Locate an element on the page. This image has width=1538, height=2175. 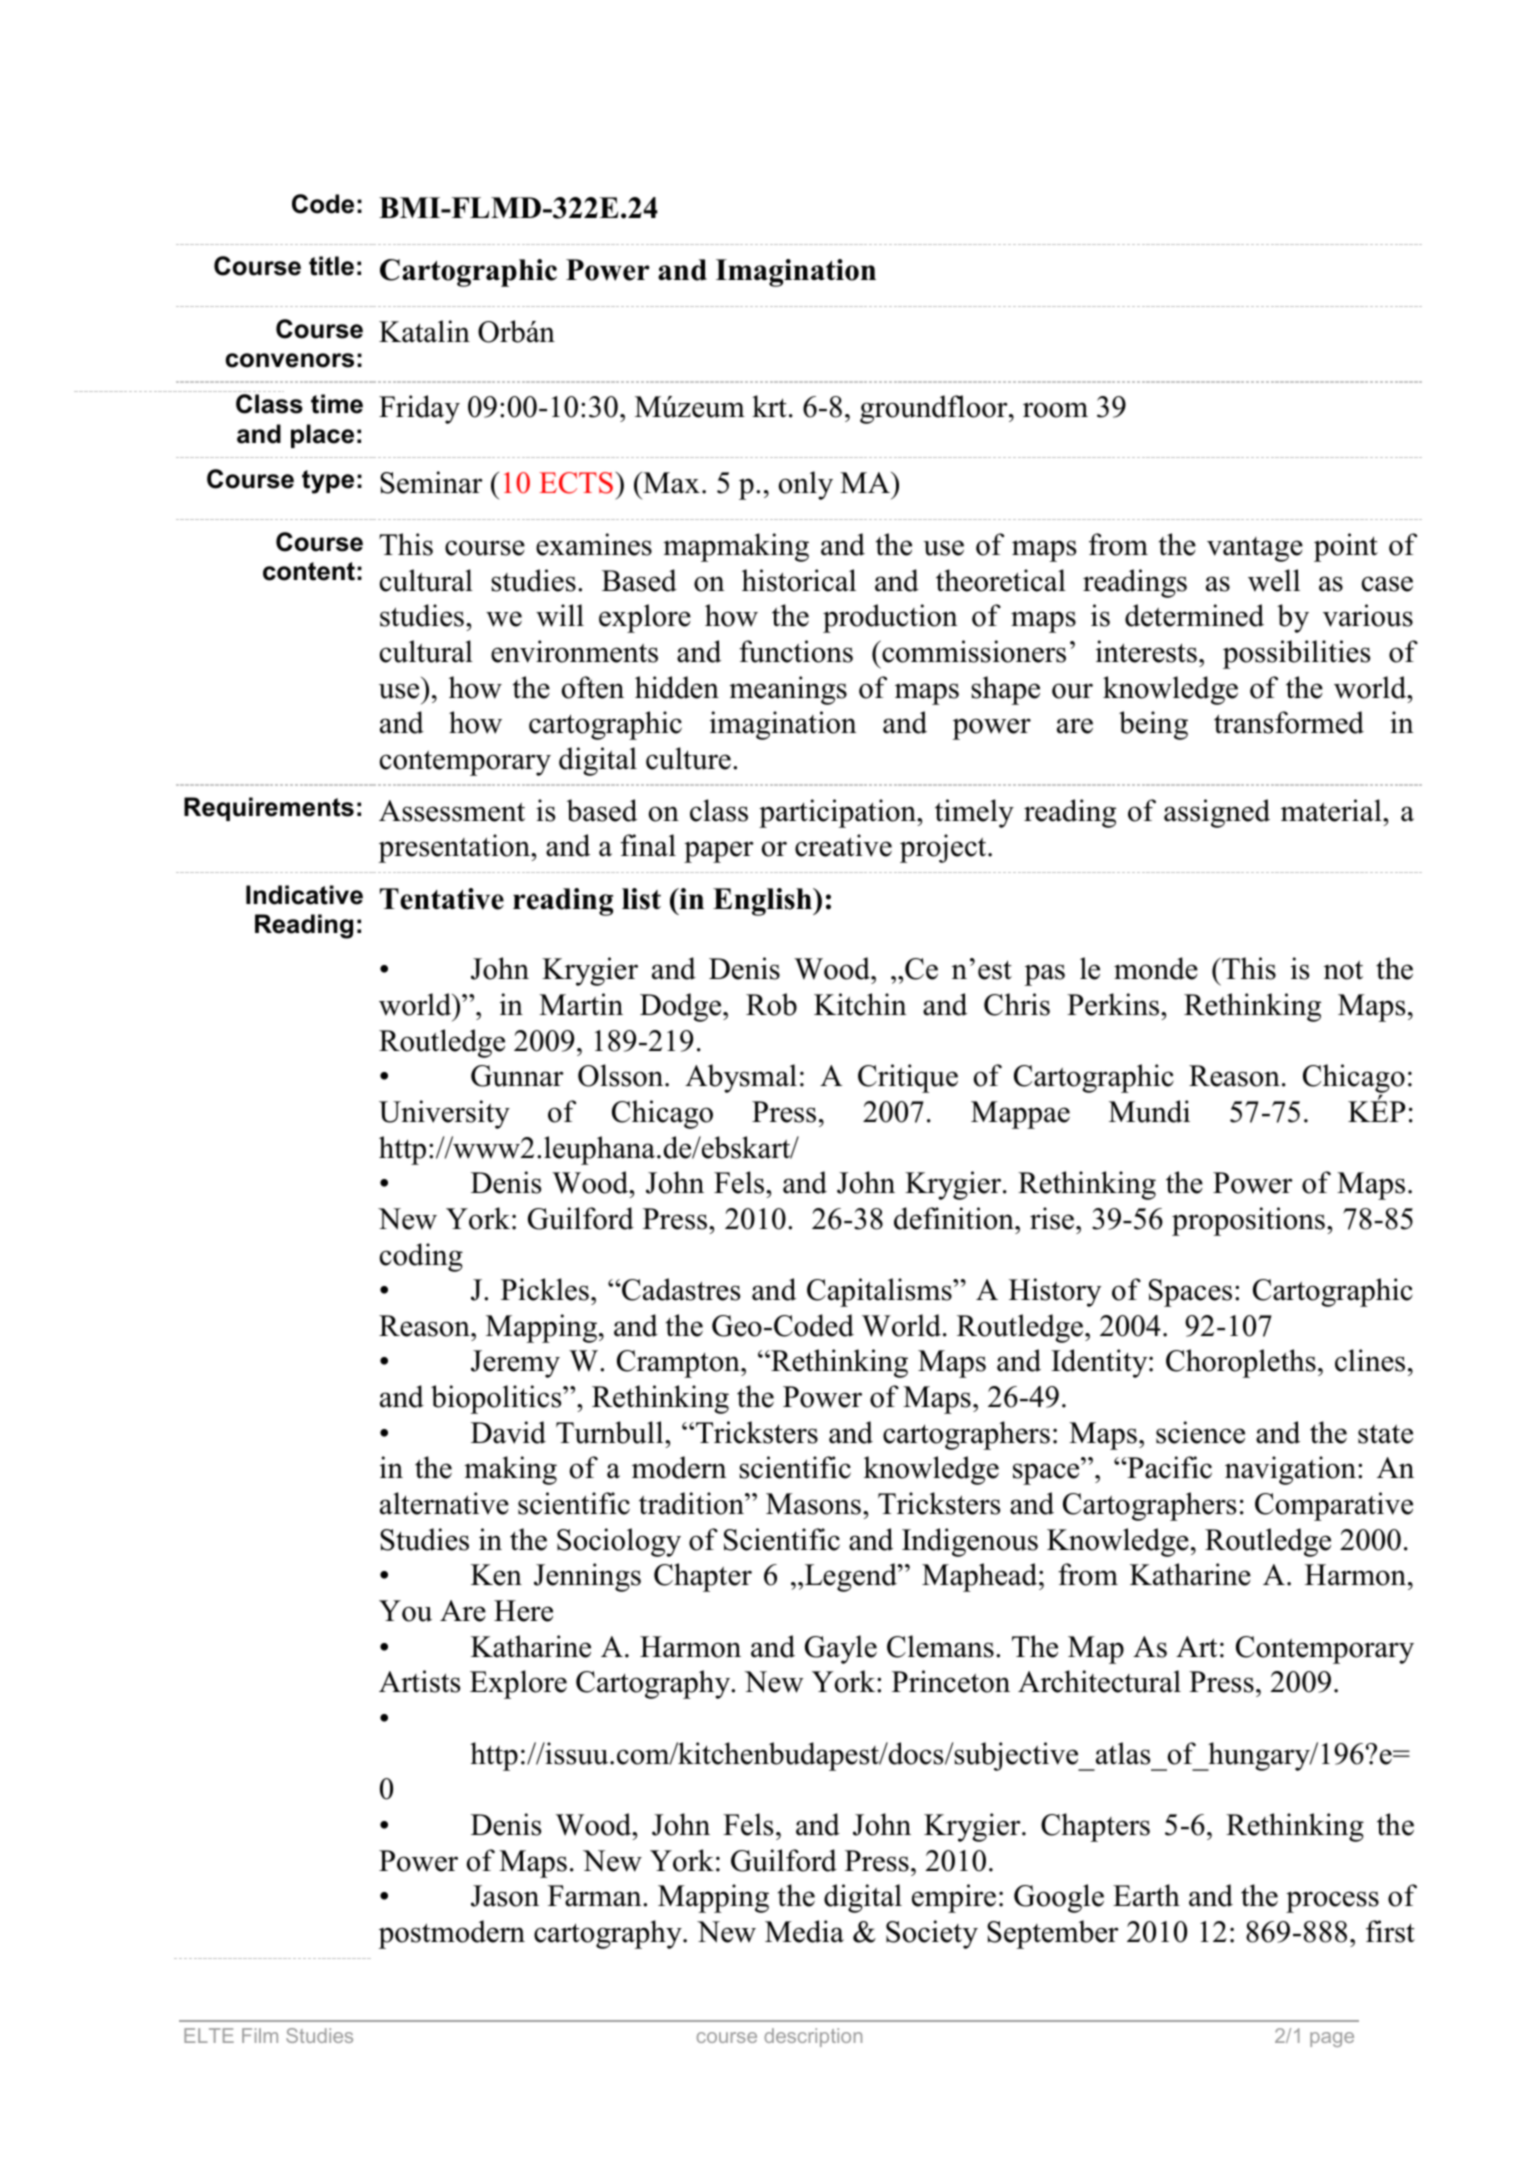
coding is located at coordinates (421, 1257).
